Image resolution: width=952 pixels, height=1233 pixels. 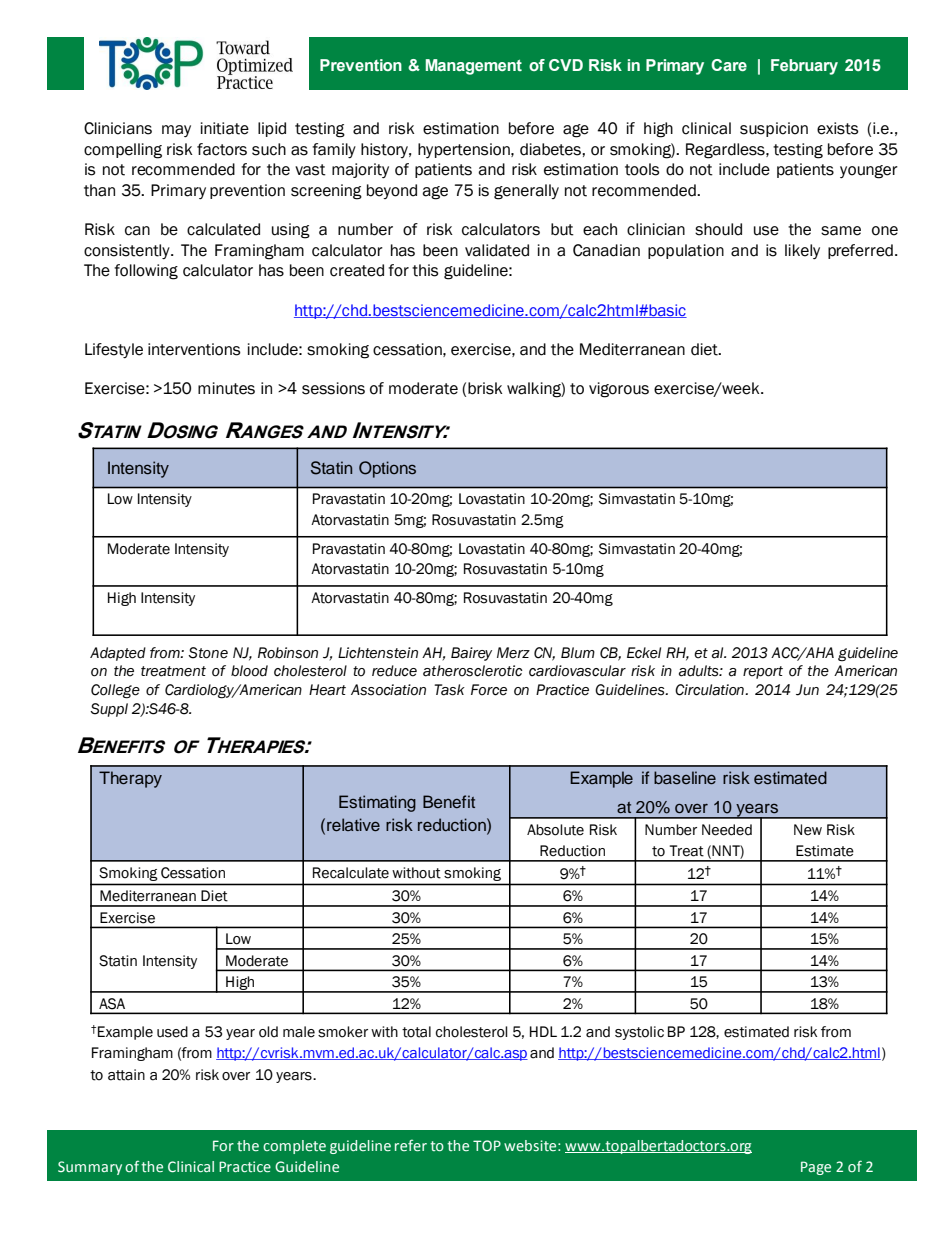 What do you see at coordinates (802, 251) in the page?
I see `likely` at bounding box center [802, 251].
